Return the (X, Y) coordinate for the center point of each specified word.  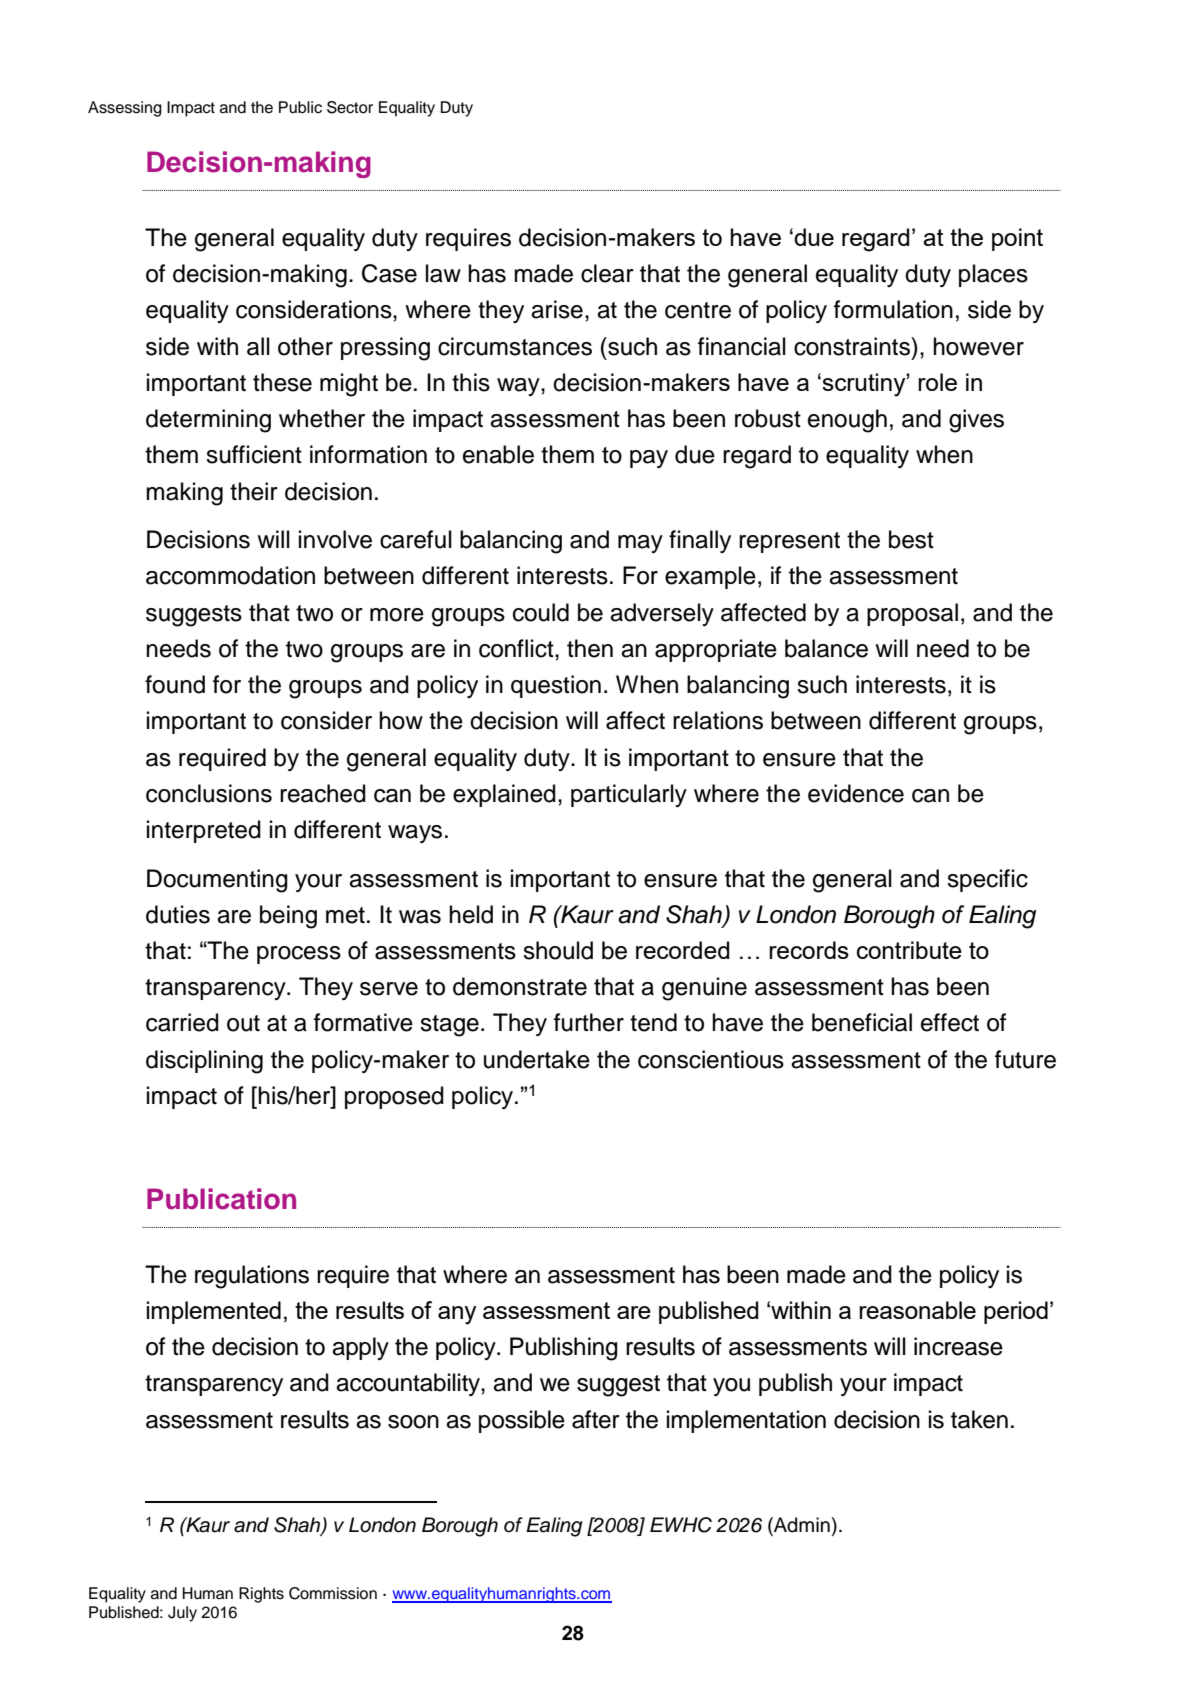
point (1017, 239)
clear (607, 273)
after (596, 1419)
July (182, 1614)
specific (987, 880)
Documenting (217, 881)
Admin (801, 1526)
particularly (629, 795)
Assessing (125, 109)
